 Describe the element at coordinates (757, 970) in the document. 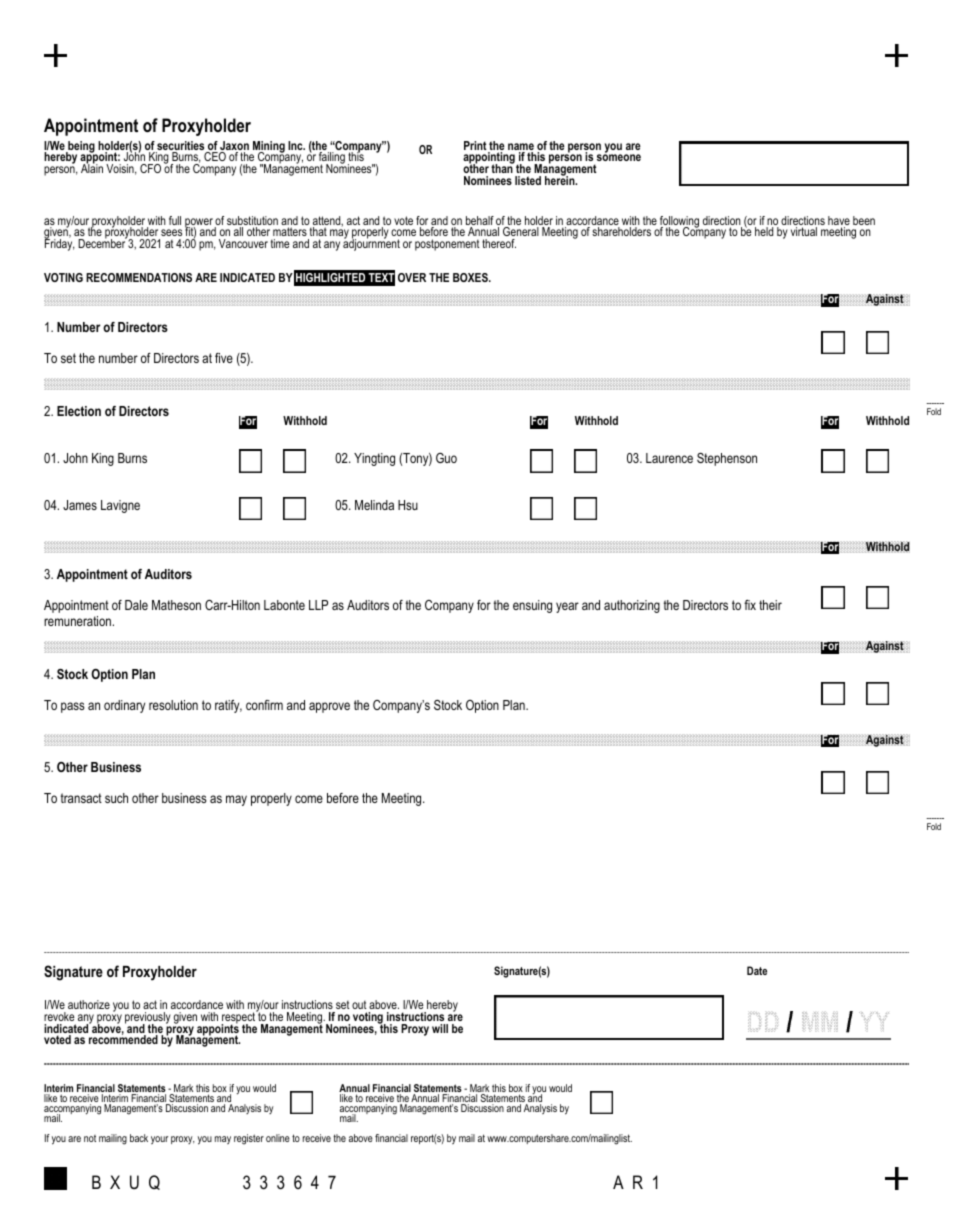

I see `Date` at that location.
